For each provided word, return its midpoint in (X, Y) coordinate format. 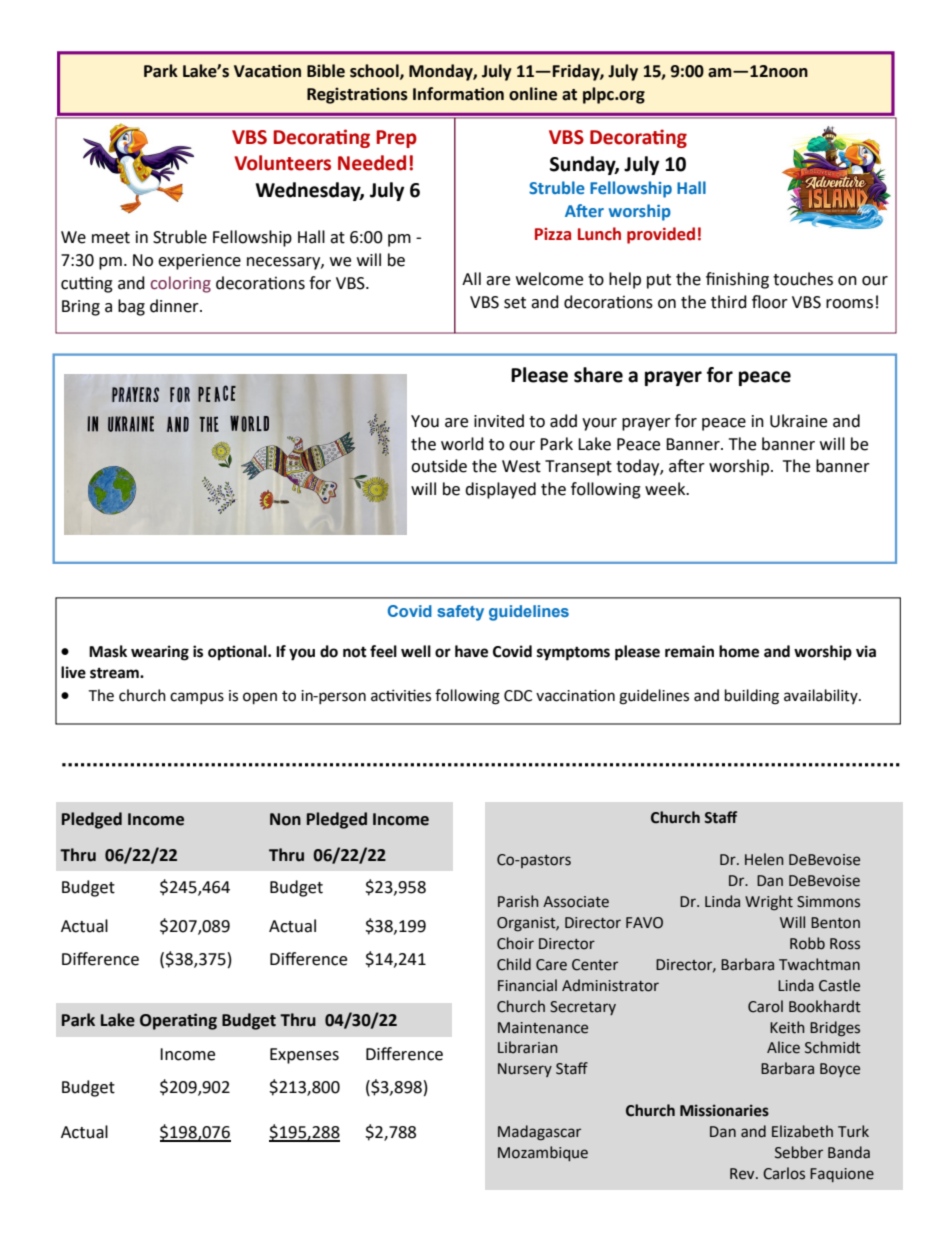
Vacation (267, 71)
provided (661, 235)
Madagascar (539, 1133)
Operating (178, 1021)
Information (458, 94)
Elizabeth (802, 1131)
